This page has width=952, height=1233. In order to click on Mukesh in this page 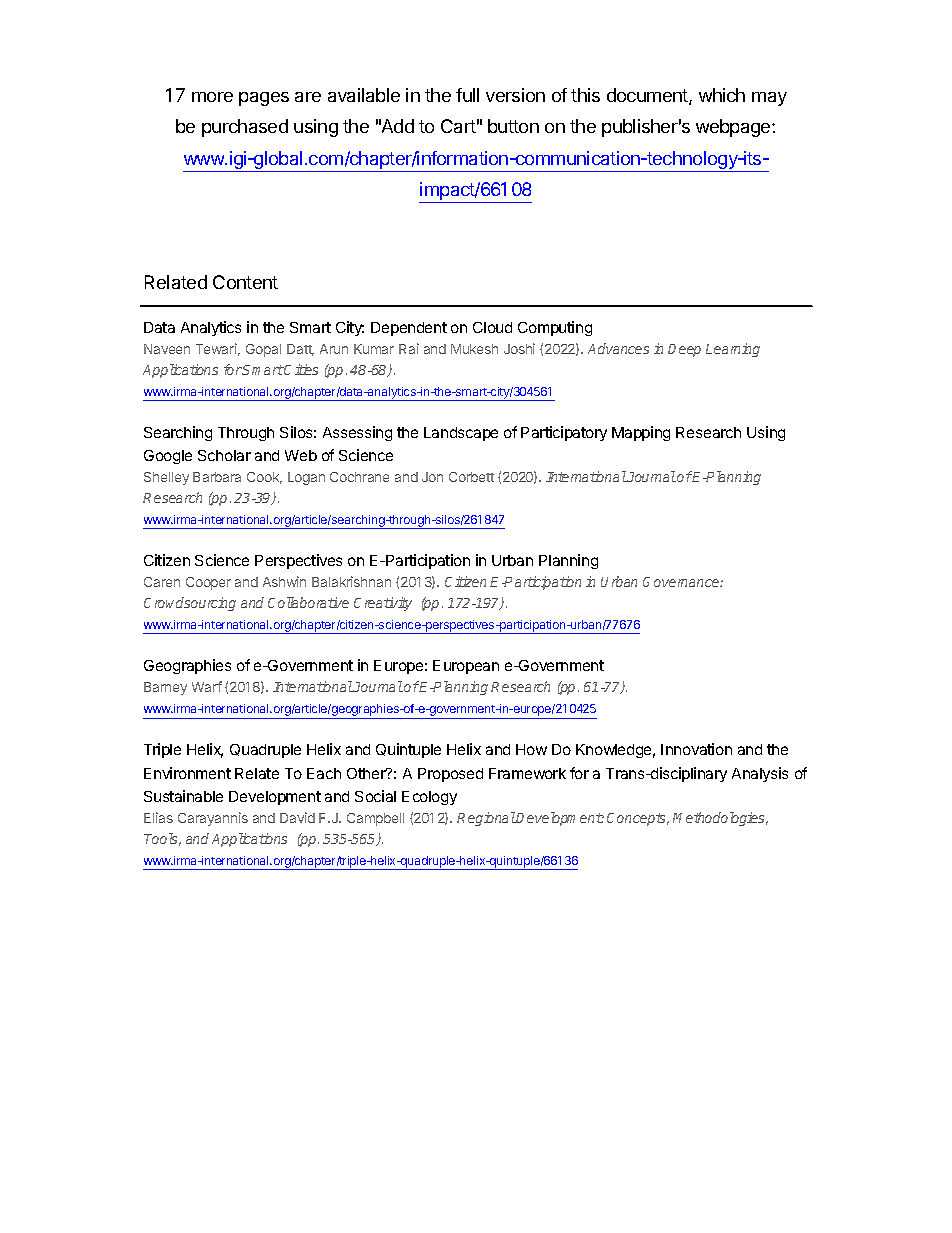, I will do `click(474, 349)`.
